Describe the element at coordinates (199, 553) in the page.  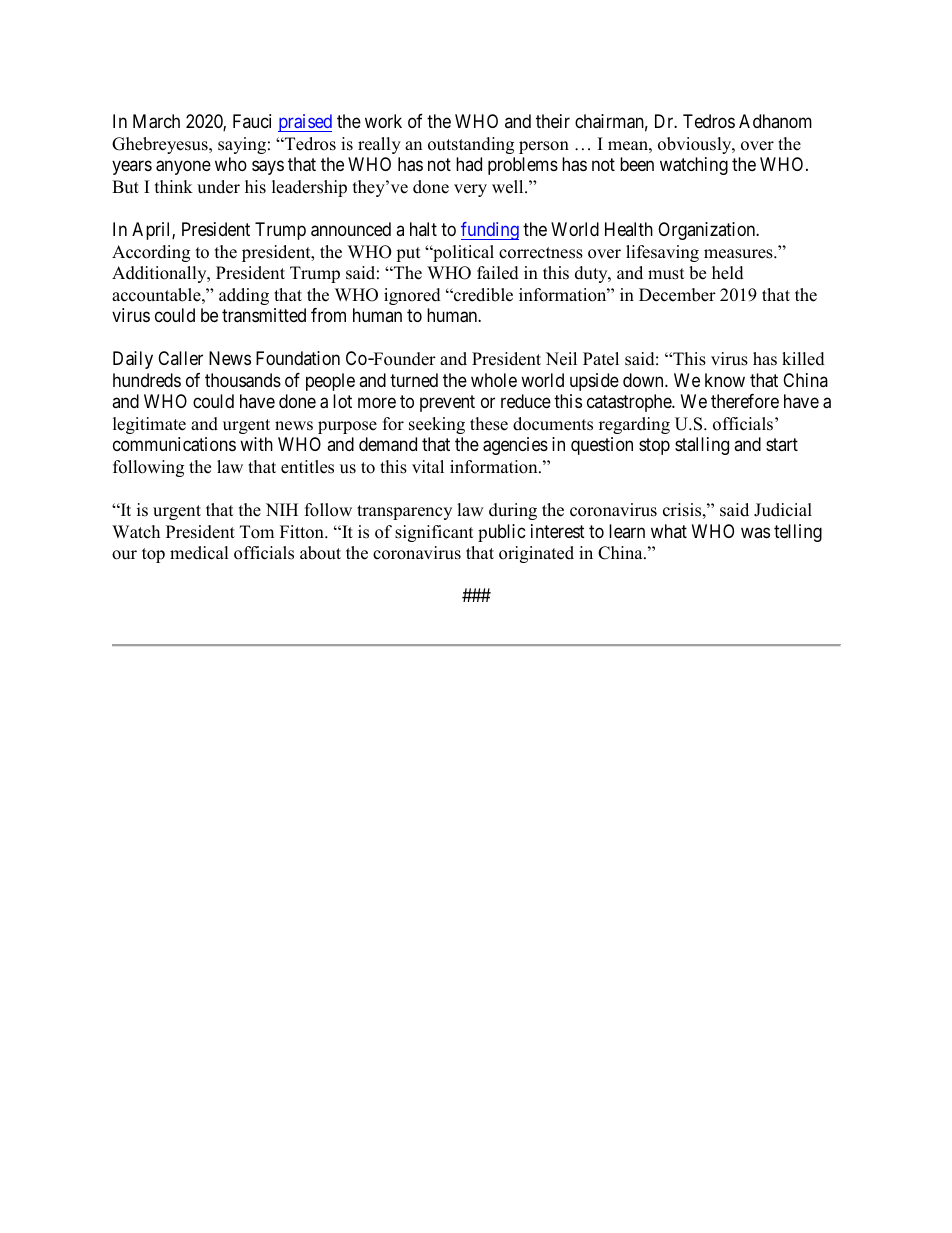
I see `medical` at that location.
